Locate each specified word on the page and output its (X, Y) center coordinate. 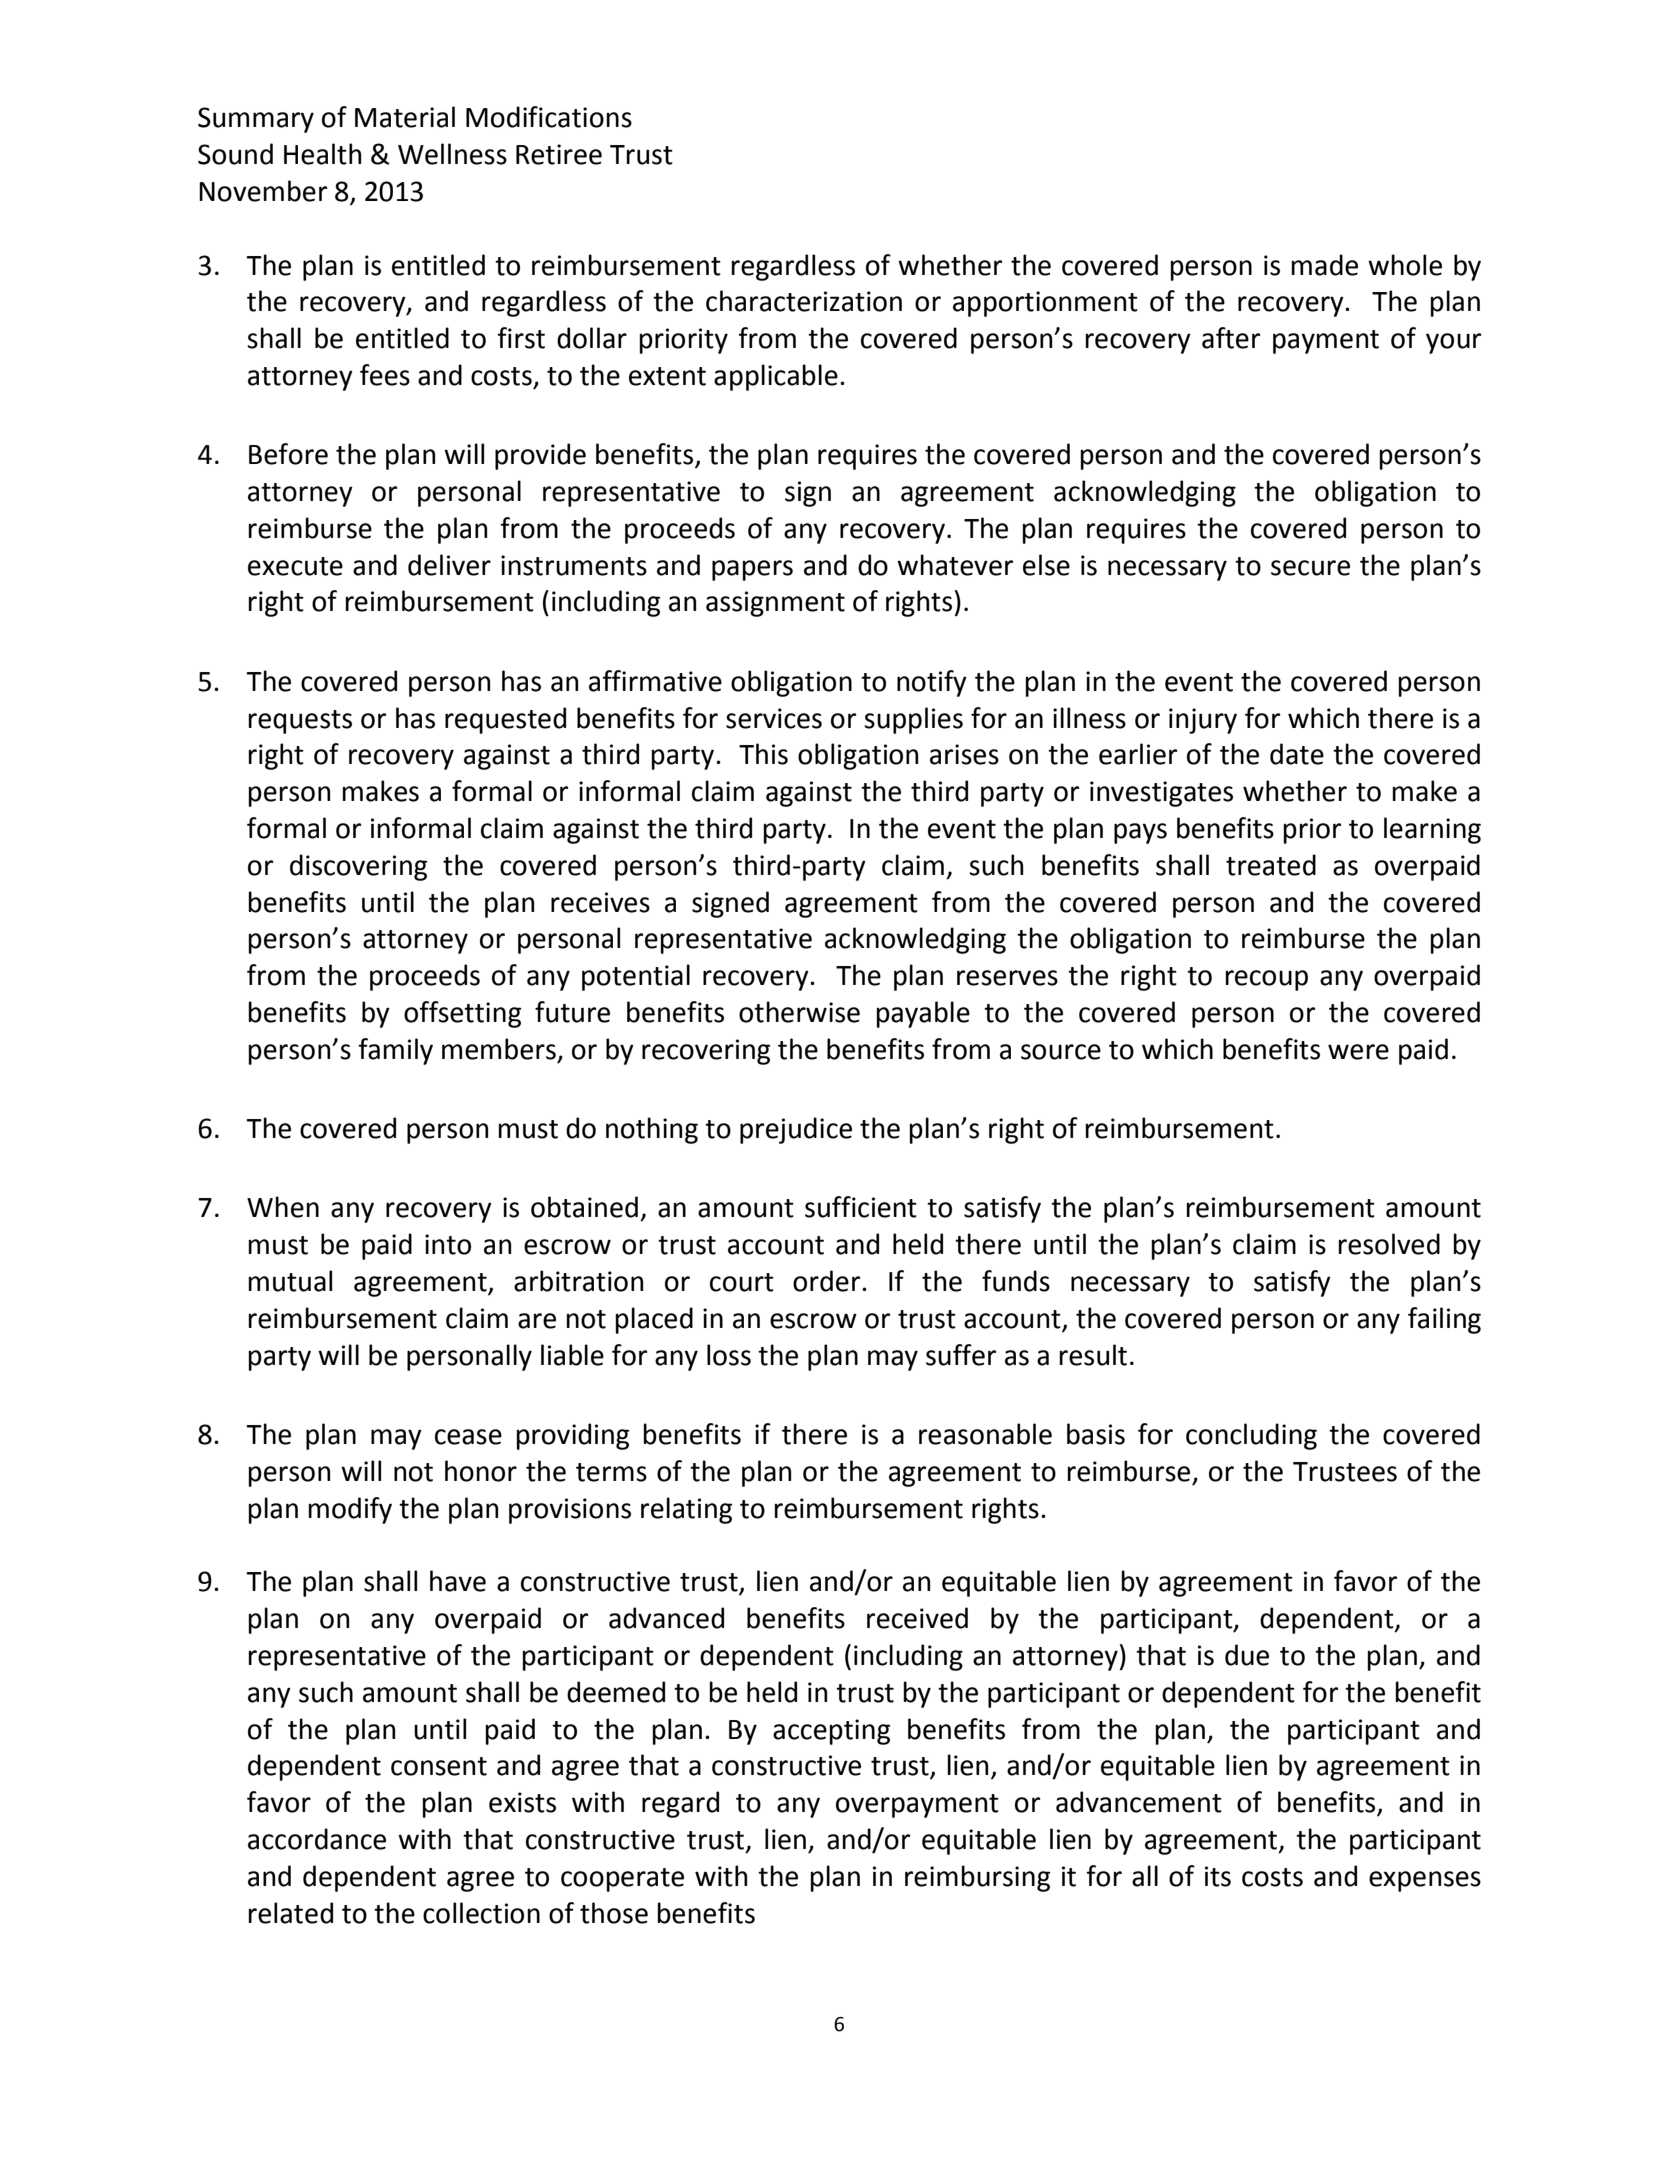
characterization (804, 301)
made (1324, 265)
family (395, 1051)
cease (468, 1437)
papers (752, 570)
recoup (1266, 980)
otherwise (799, 1012)
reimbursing (977, 1878)
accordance (317, 1839)
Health (322, 154)
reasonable (985, 1434)
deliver (449, 565)
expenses (1425, 1881)
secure (1310, 568)
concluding (1251, 1436)
